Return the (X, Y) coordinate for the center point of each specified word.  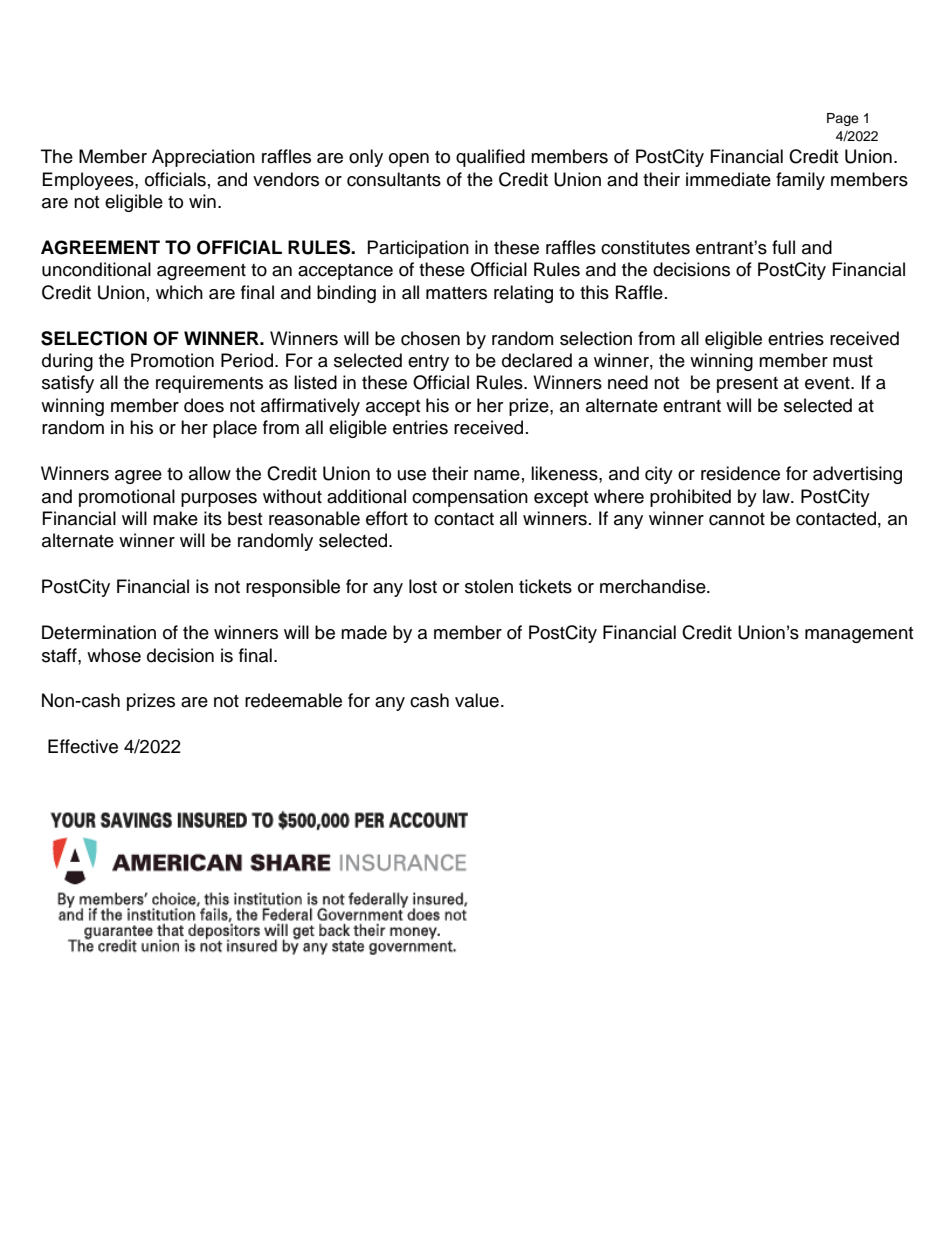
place (235, 429)
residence (740, 473)
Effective (83, 746)
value (477, 700)
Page (843, 119)
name (497, 475)
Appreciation (203, 158)
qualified (490, 158)
